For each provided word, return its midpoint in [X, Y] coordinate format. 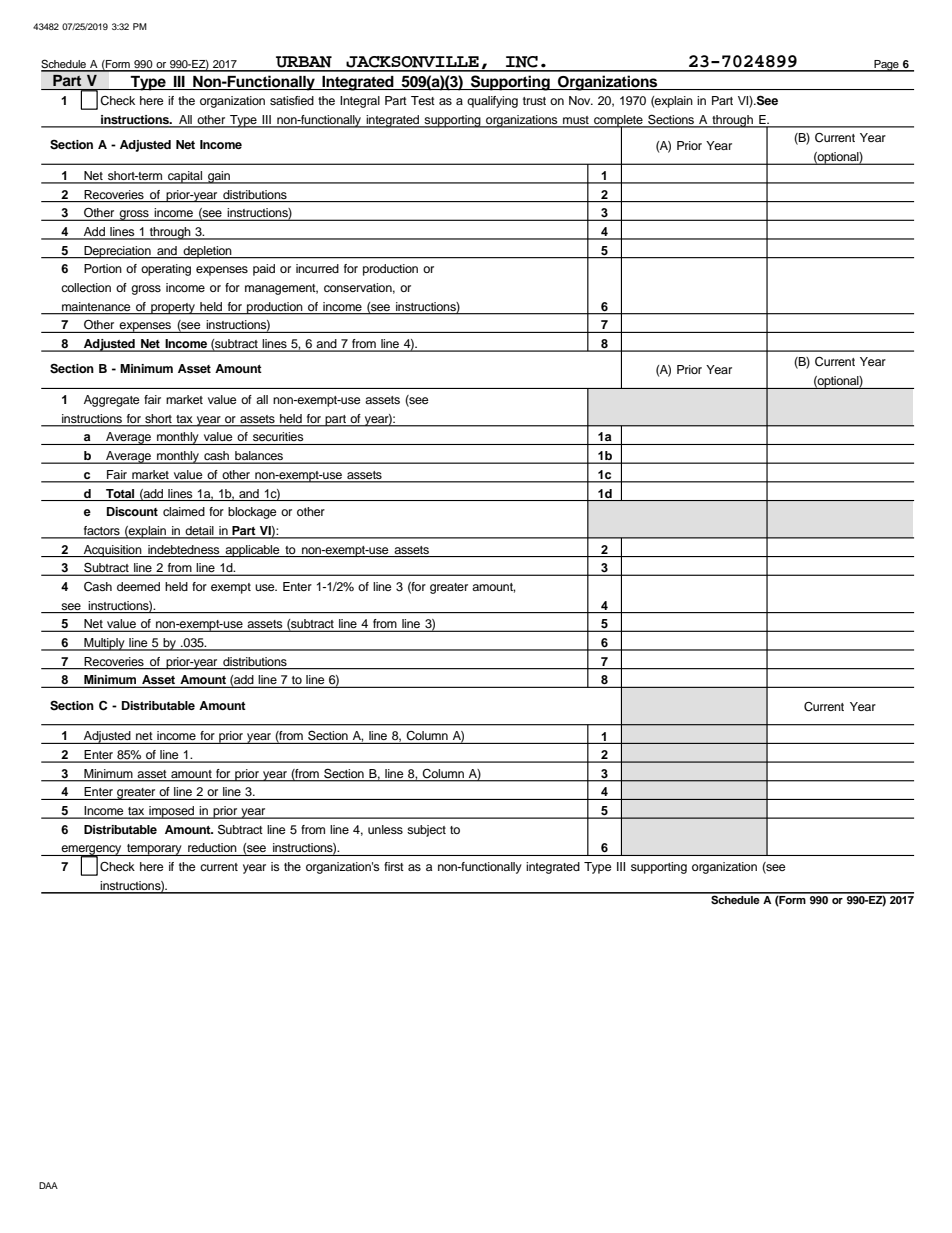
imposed [172, 812]
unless [385, 829]
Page [886, 66]
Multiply [104, 644]
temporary [154, 850]
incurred [317, 268]
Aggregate [112, 401]
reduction [212, 847]
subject [426, 831]
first [394, 866]
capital [185, 177]
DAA [48, 1185]
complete [618, 122]
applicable [252, 551]
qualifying [492, 102]
